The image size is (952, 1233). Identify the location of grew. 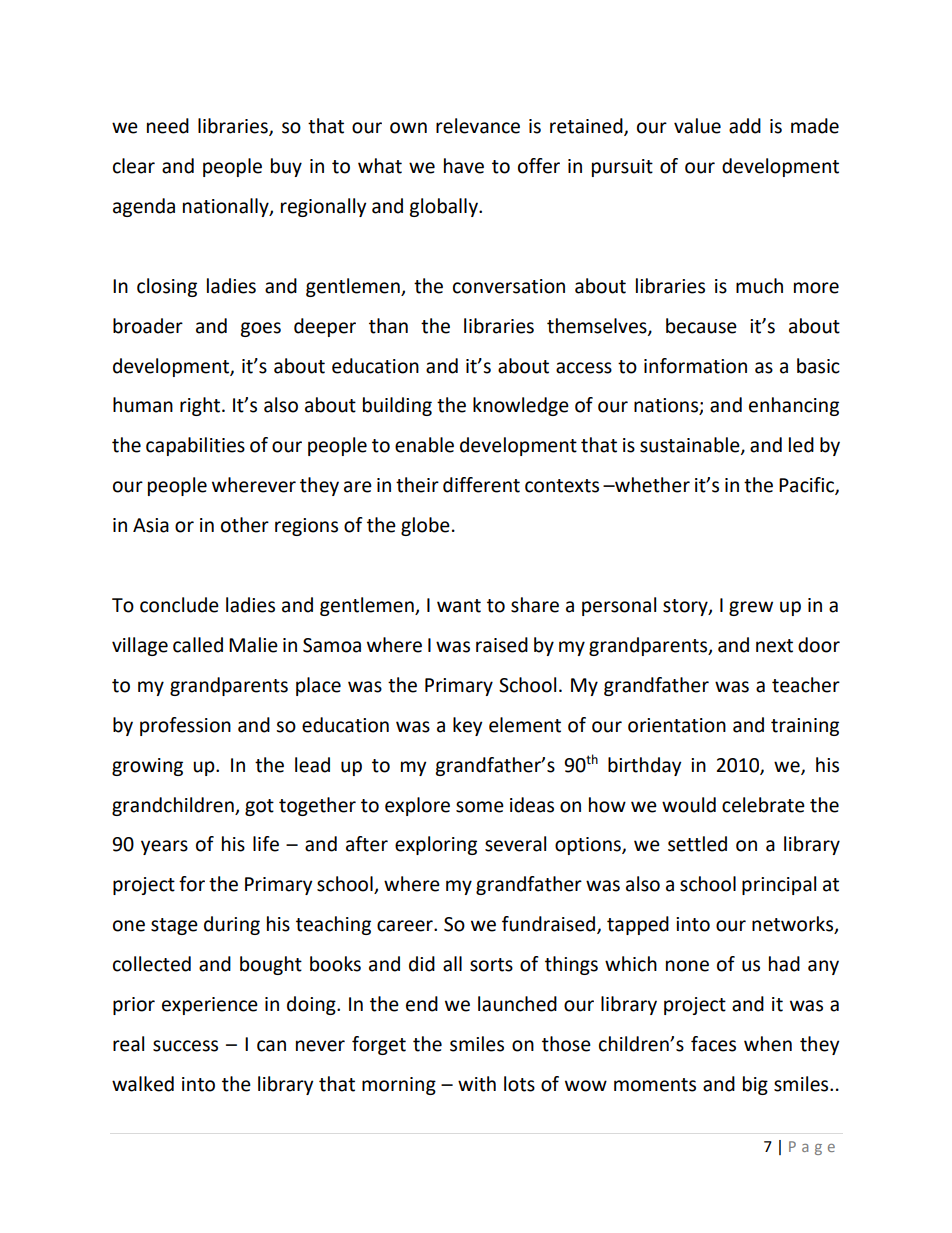
(751, 608).
